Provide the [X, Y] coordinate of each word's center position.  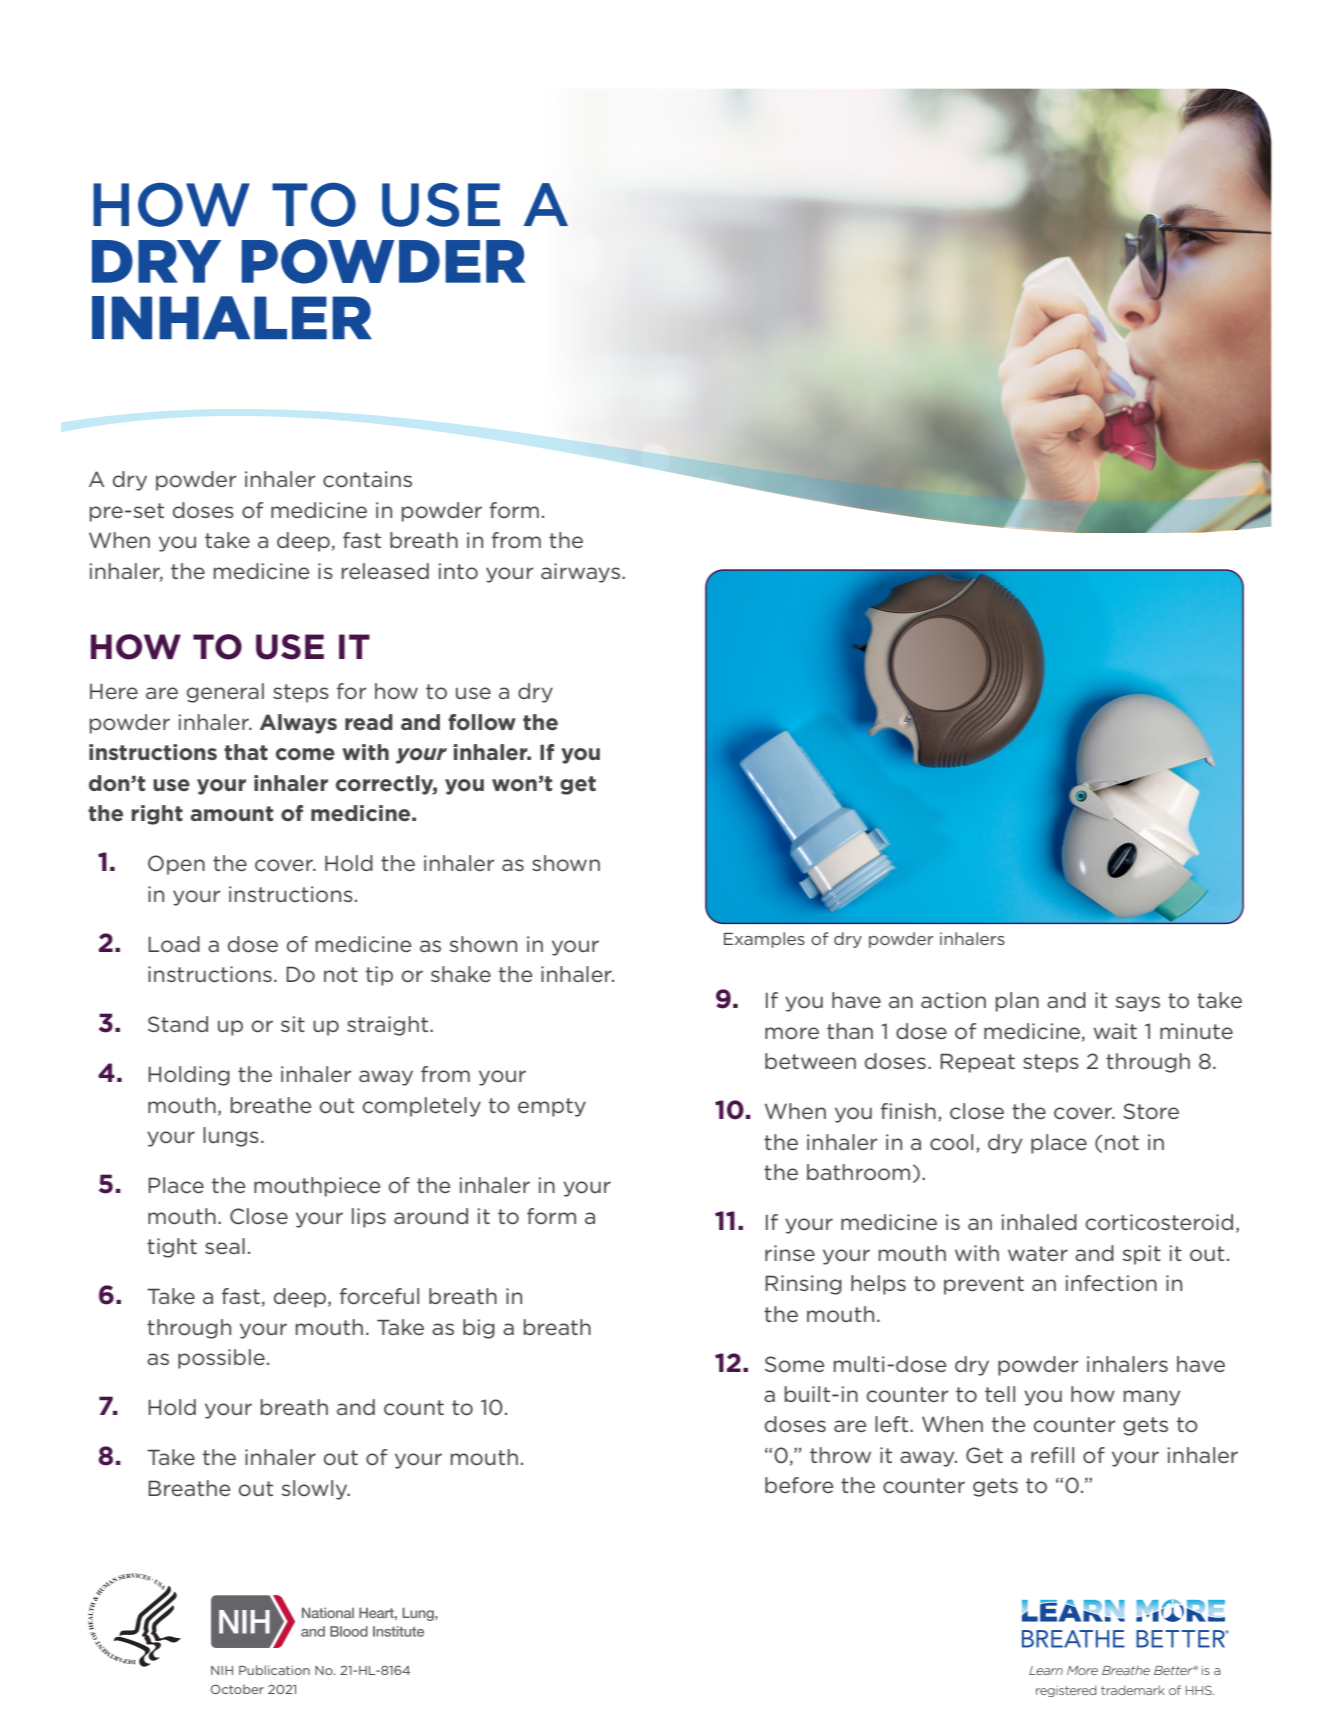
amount [231, 814]
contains [367, 479]
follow [482, 722]
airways [580, 573]
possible [221, 1359]
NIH [222, 1670]
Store [1151, 1111]
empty [552, 1107]
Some [794, 1364]
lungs [231, 1137]
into [458, 571]
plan [1017, 1002]
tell [1000, 1394]
